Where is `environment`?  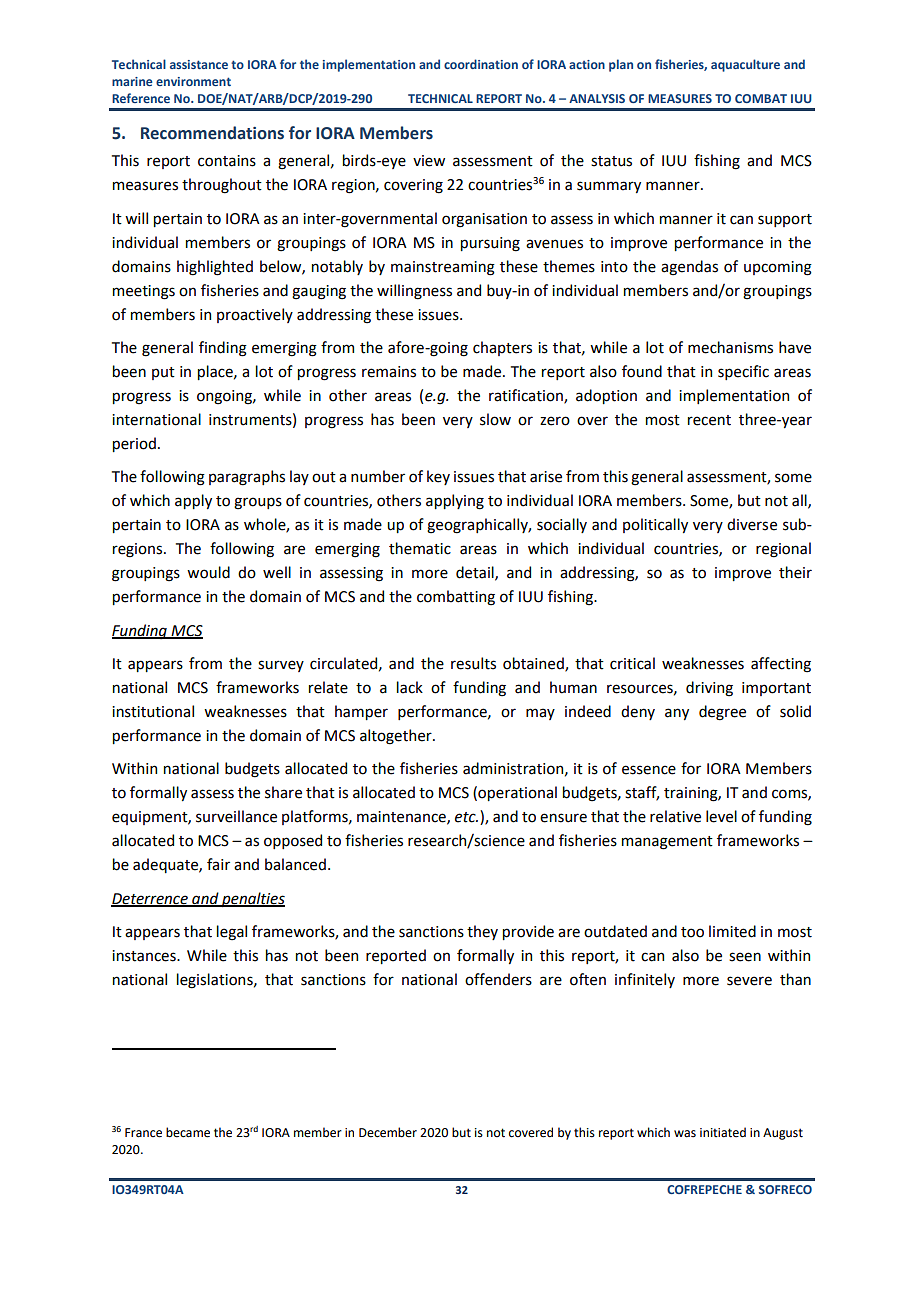 environment is located at coordinates (193, 81).
